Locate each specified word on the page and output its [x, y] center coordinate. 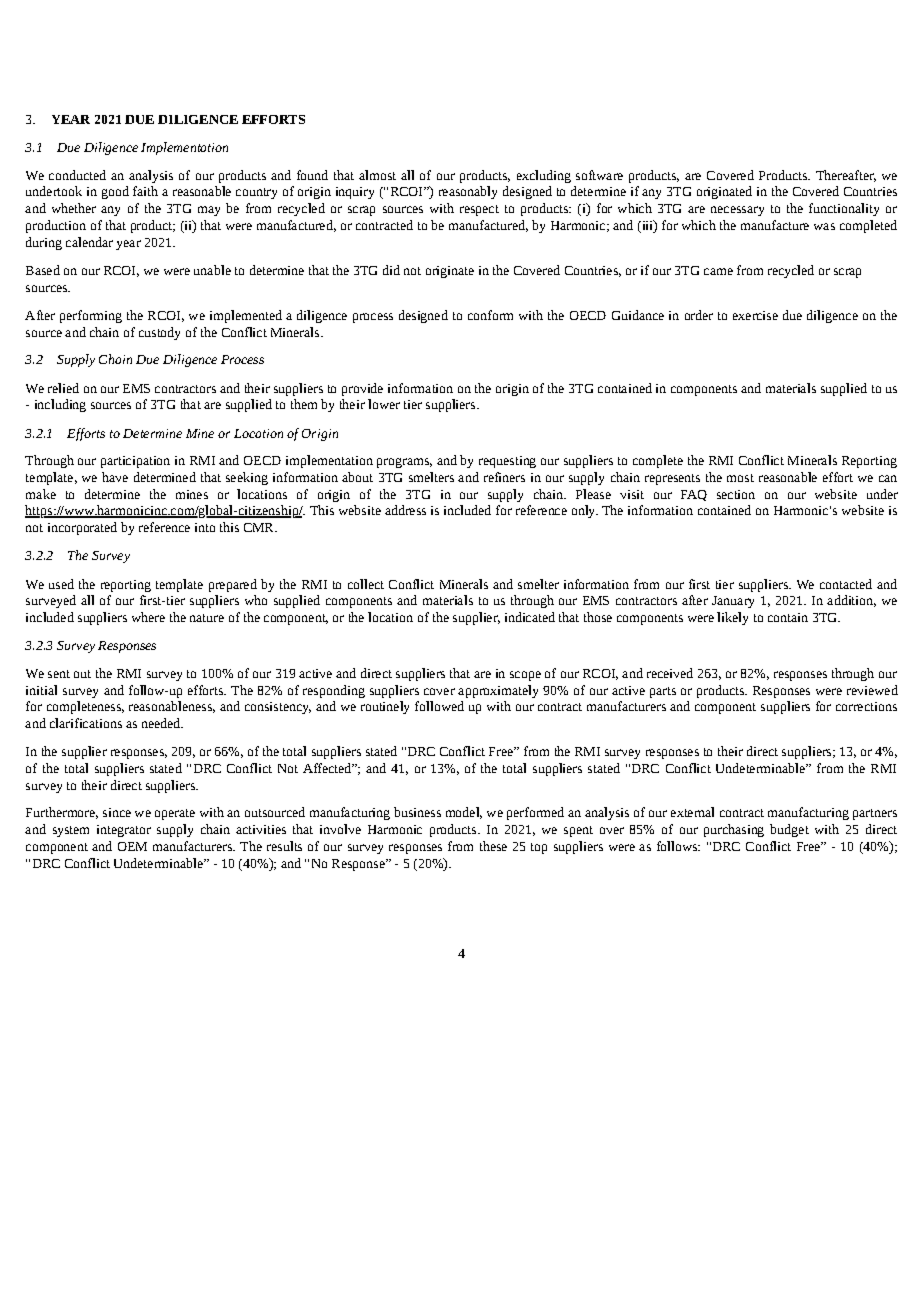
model [464, 813]
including [60, 405]
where [148, 617]
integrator [124, 831]
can [888, 478]
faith [145, 191]
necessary [737, 211]
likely [732, 618]
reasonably [468, 192]
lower [384, 404]
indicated [530, 617]
